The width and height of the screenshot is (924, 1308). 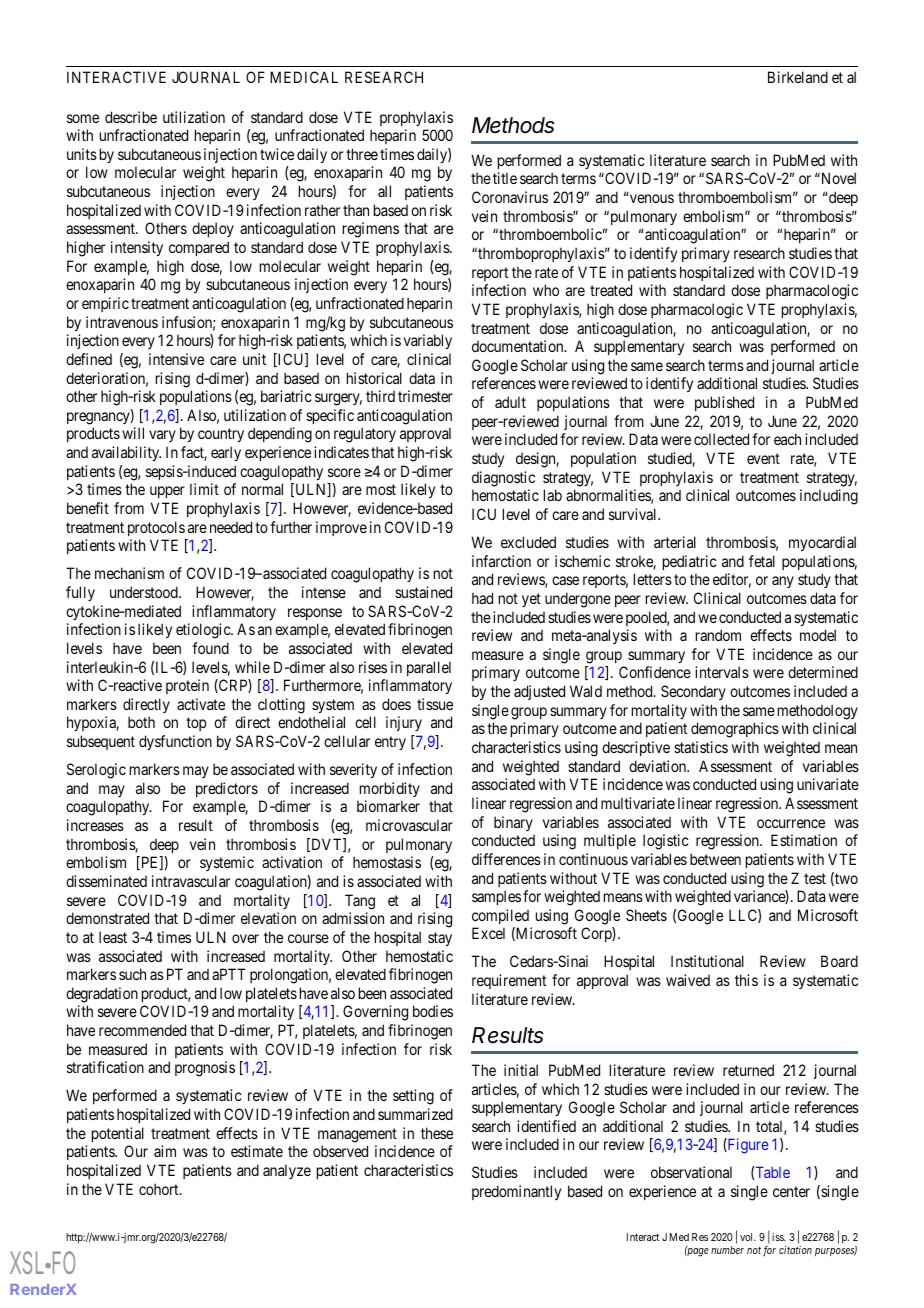 I want to click on Institutional, so click(x=707, y=961).
